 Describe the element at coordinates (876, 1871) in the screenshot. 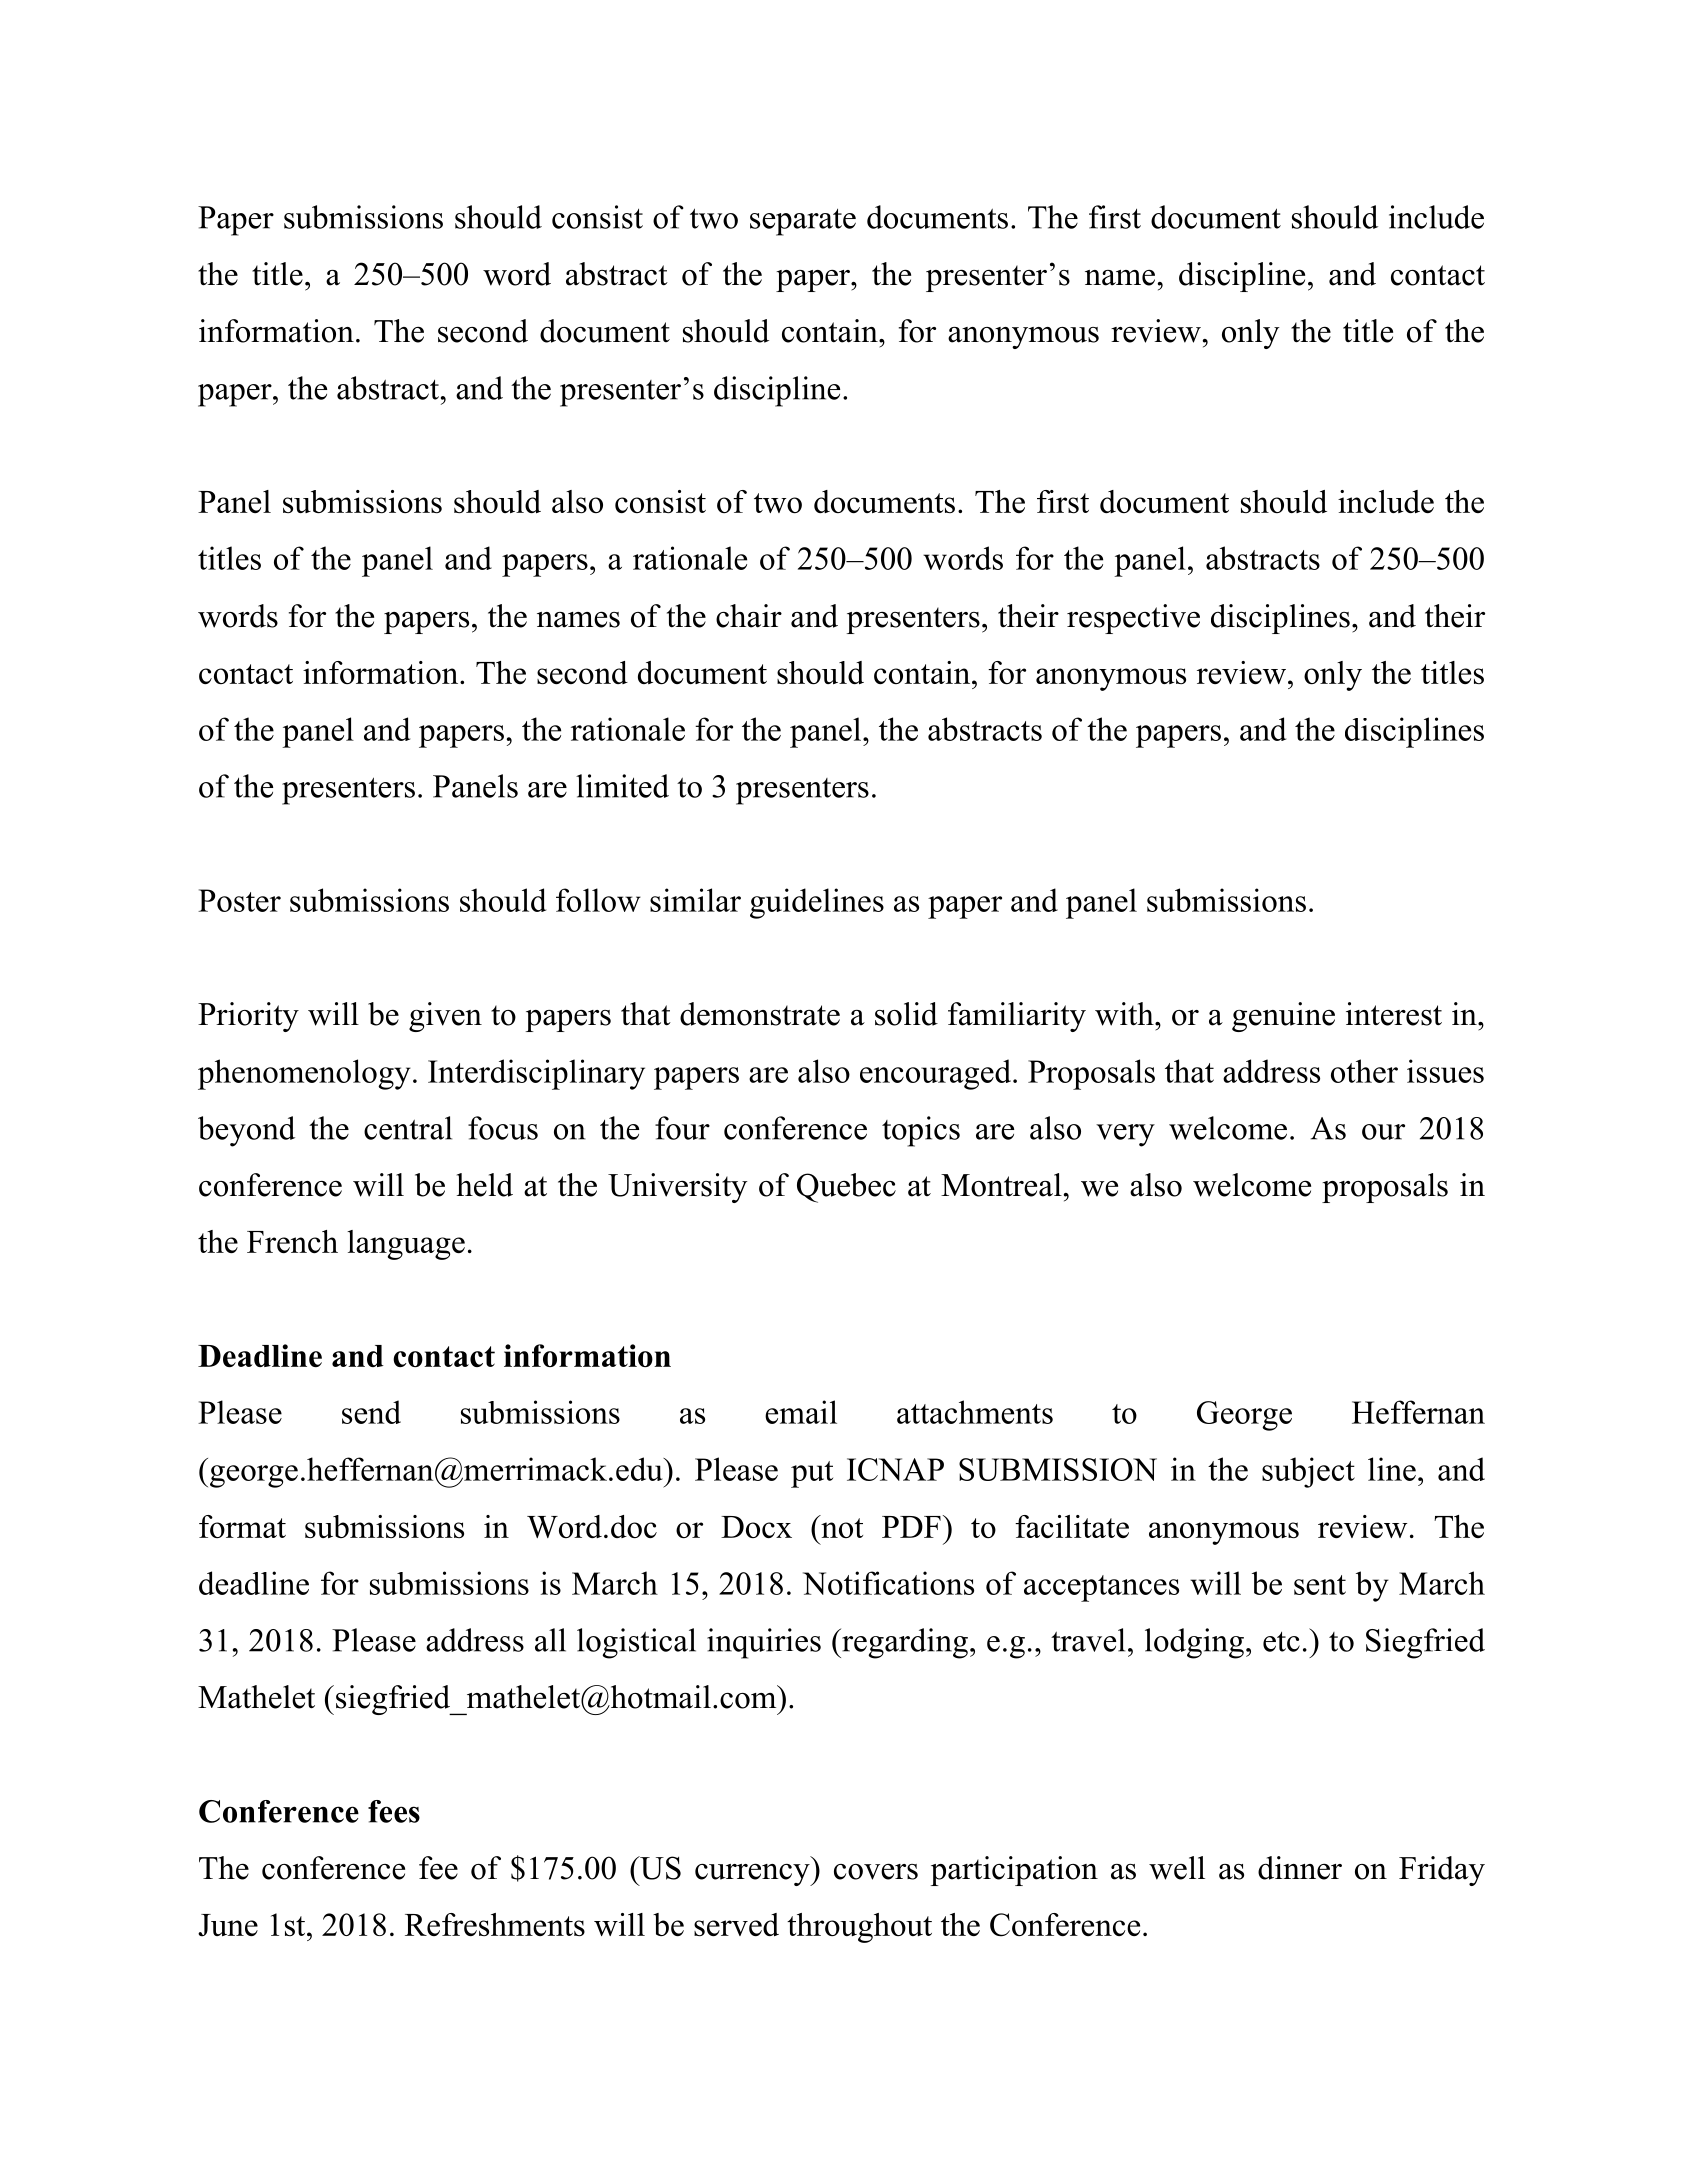

I see `covers` at that location.
